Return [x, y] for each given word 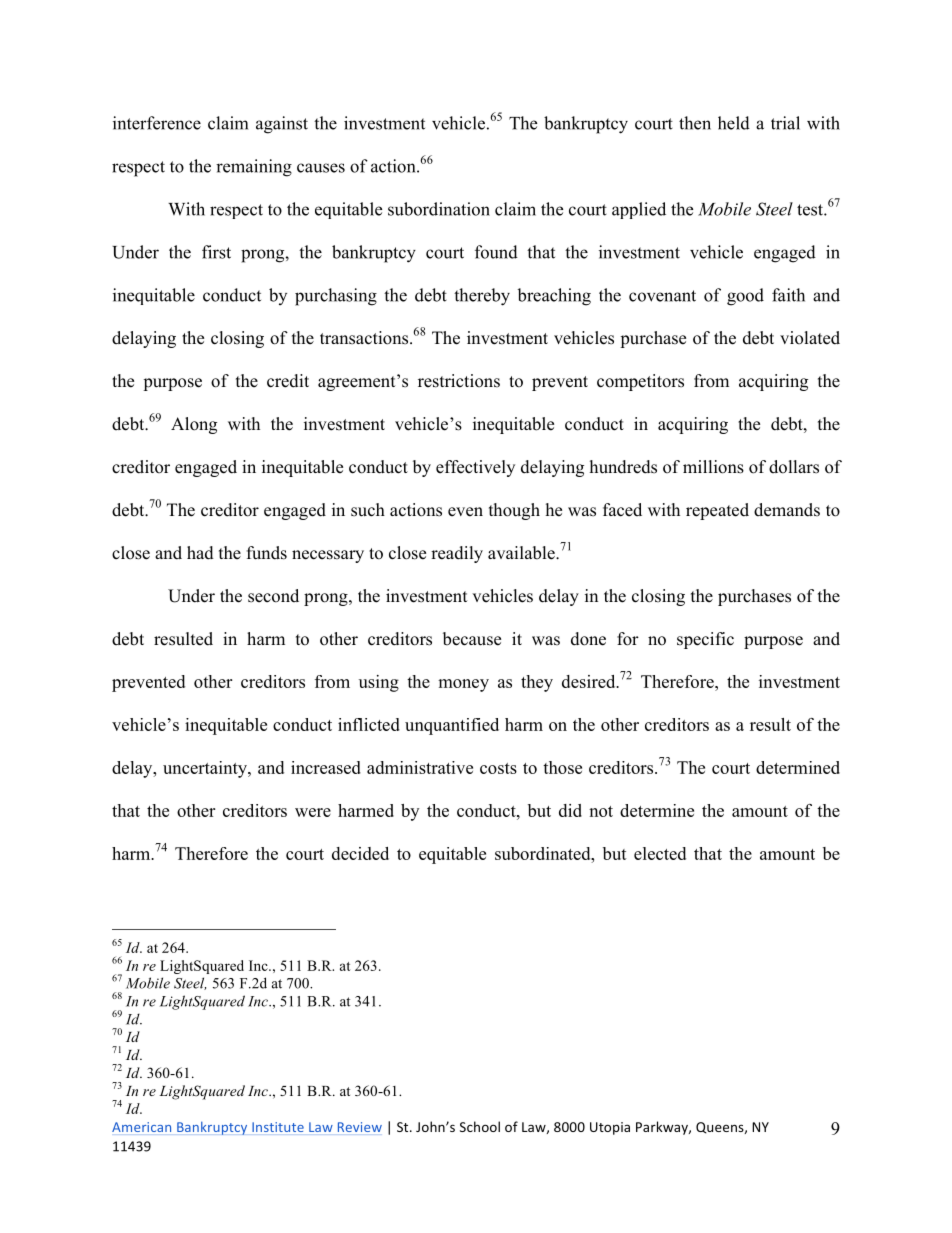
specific [705, 640]
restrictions [459, 381]
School [480, 1126]
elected [660, 853]
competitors [640, 382]
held [734, 123]
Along [194, 425]
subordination [439, 209]
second [273, 596]
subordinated [544, 853]
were [313, 812]
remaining [254, 168]
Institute [278, 1127]
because [472, 639]
